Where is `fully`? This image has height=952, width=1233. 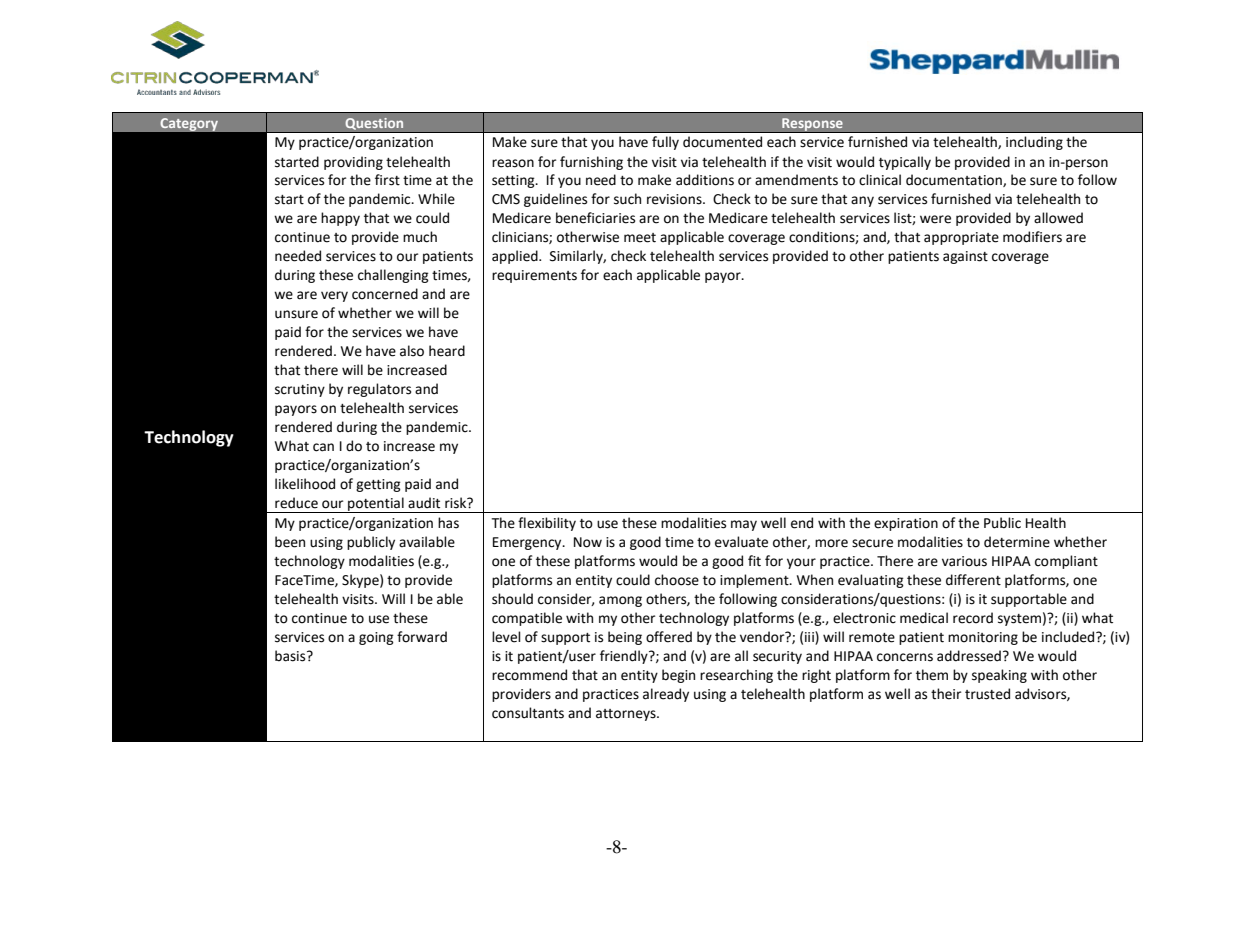 fully is located at coordinates (665, 143).
